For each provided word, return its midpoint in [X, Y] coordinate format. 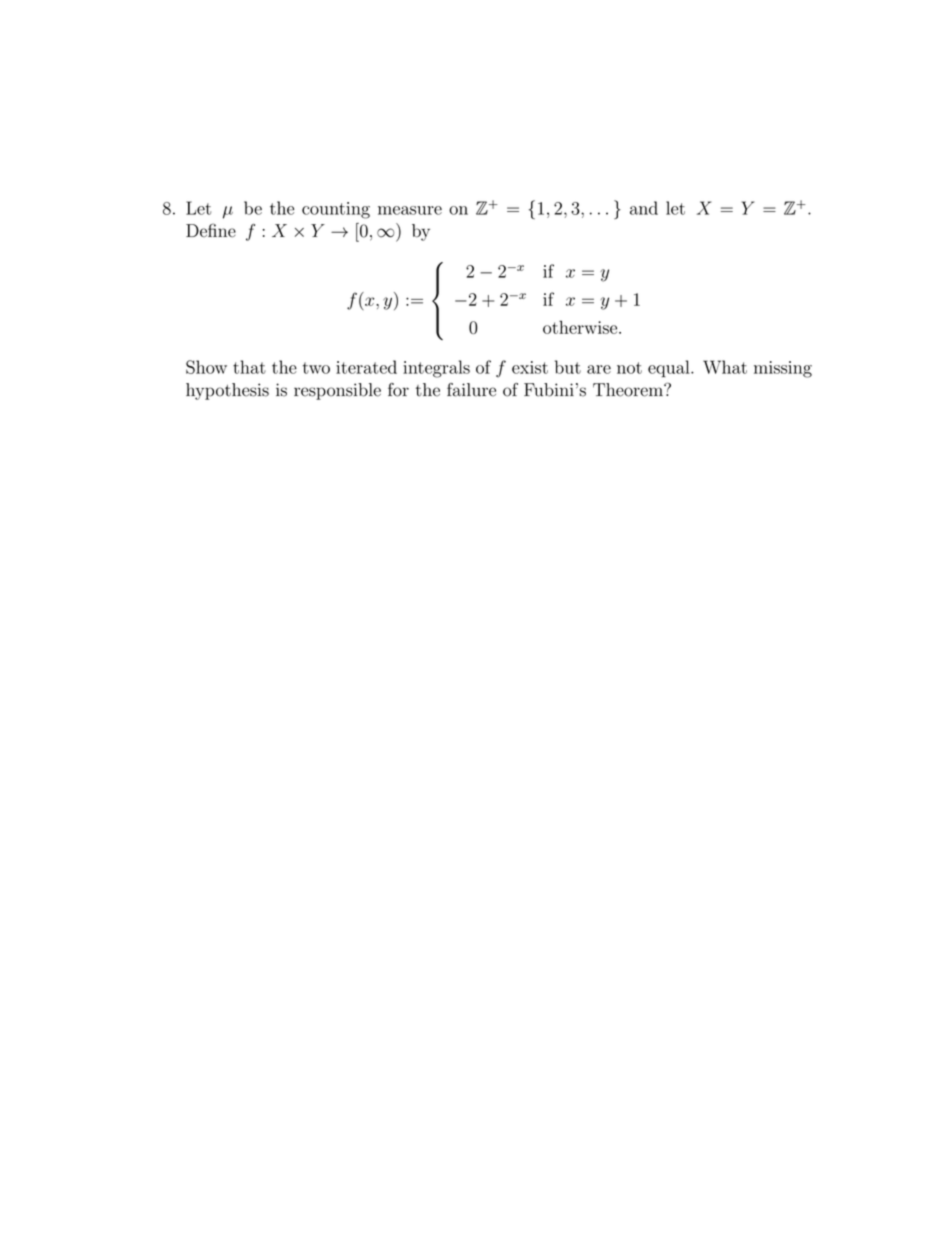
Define [211, 230]
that [249, 367]
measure [410, 210]
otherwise [580, 327]
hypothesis [227, 391]
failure [471, 390]
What [725, 367]
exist [530, 367]
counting [336, 210]
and [644, 208]
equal [670, 369]
